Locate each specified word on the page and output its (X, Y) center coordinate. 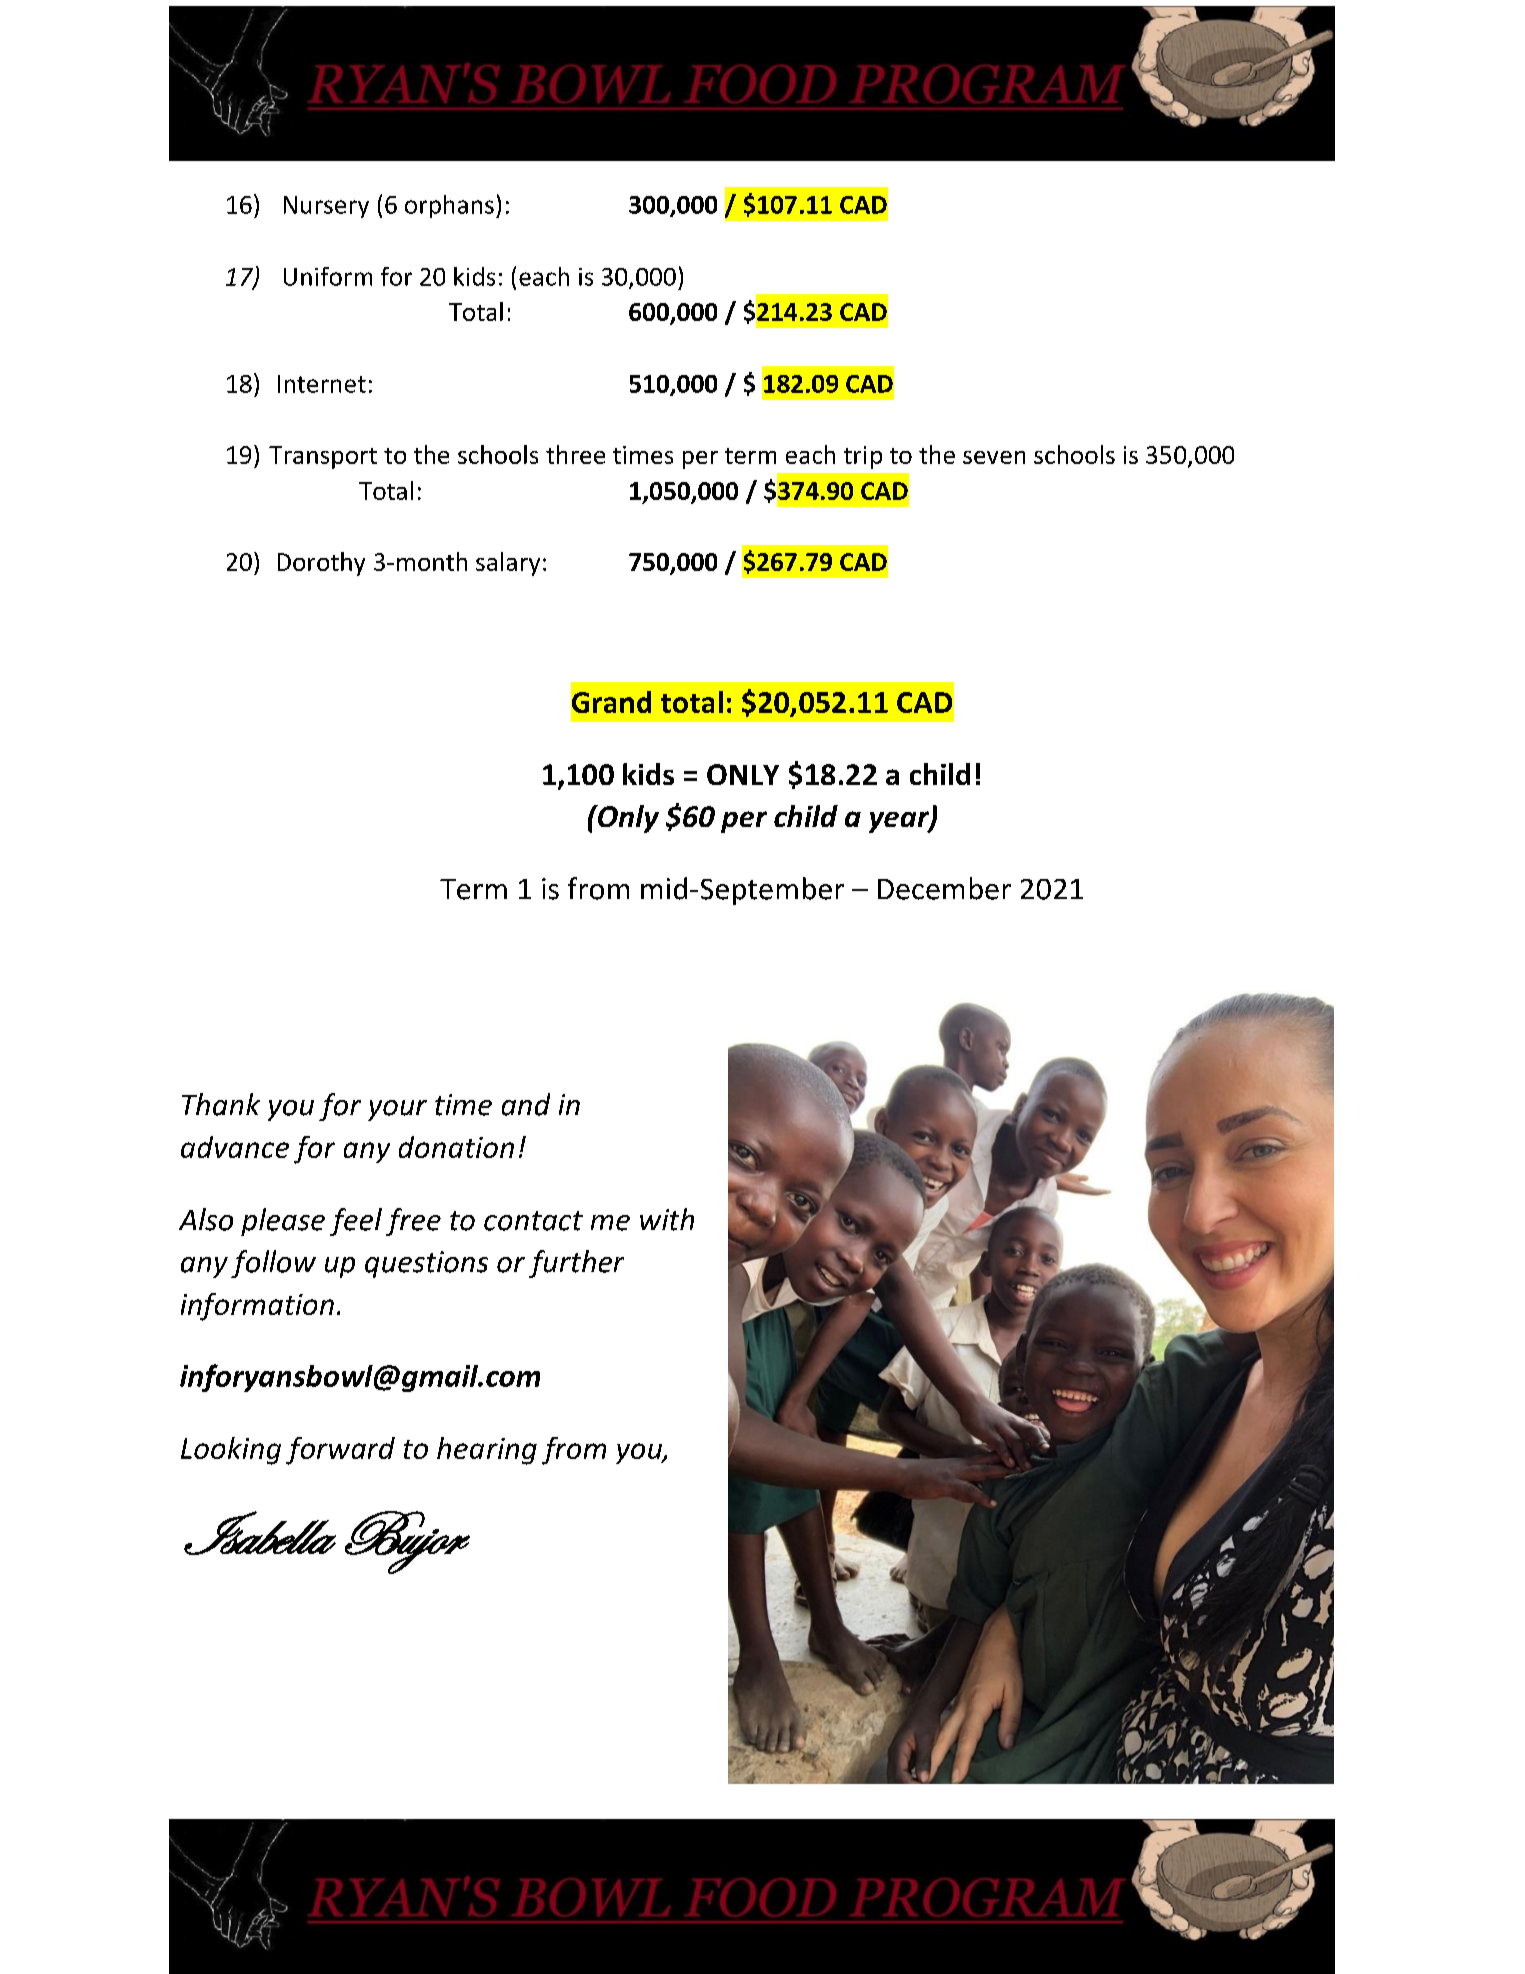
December (944, 888)
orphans (449, 206)
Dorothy (321, 564)
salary (508, 564)
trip (863, 457)
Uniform (328, 276)
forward (340, 1451)
